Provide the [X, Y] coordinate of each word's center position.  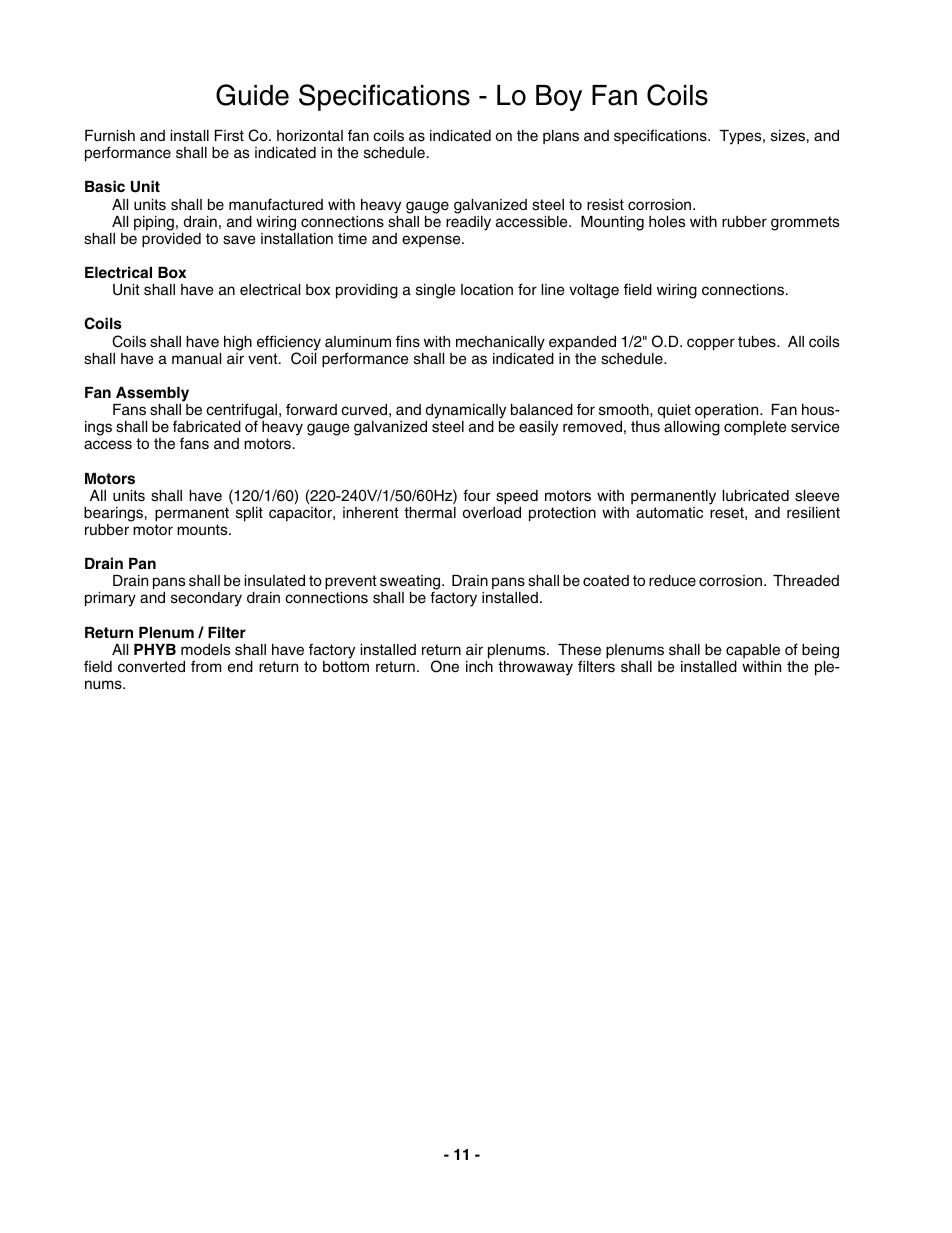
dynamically [466, 411]
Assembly [152, 394]
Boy [559, 98]
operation [728, 411]
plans [561, 137]
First [229, 136]
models [205, 650]
